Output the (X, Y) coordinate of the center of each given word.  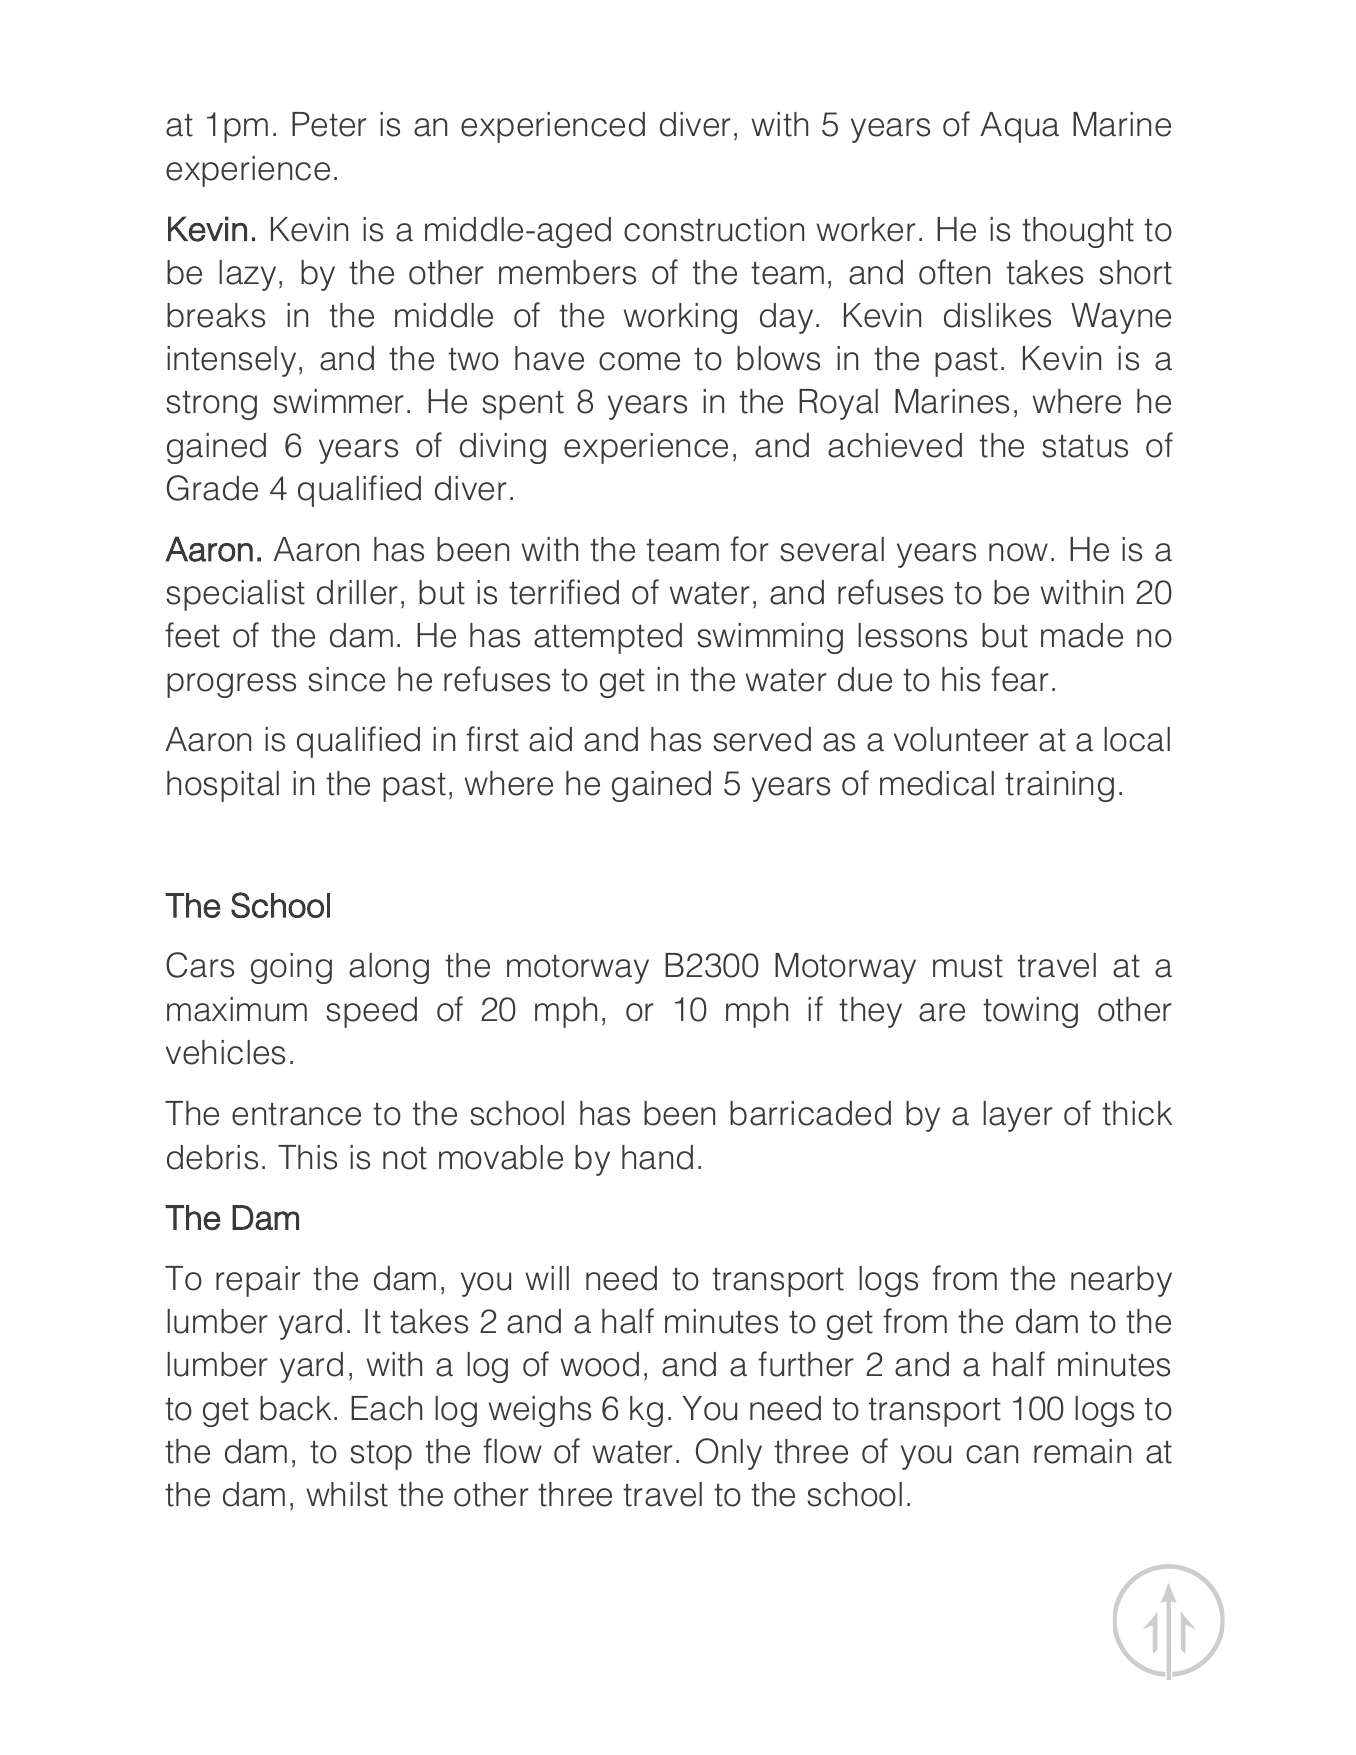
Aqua (1019, 127)
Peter (329, 124)
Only (729, 1454)
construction (714, 229)
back (295, 1408)
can (992, 1454)
